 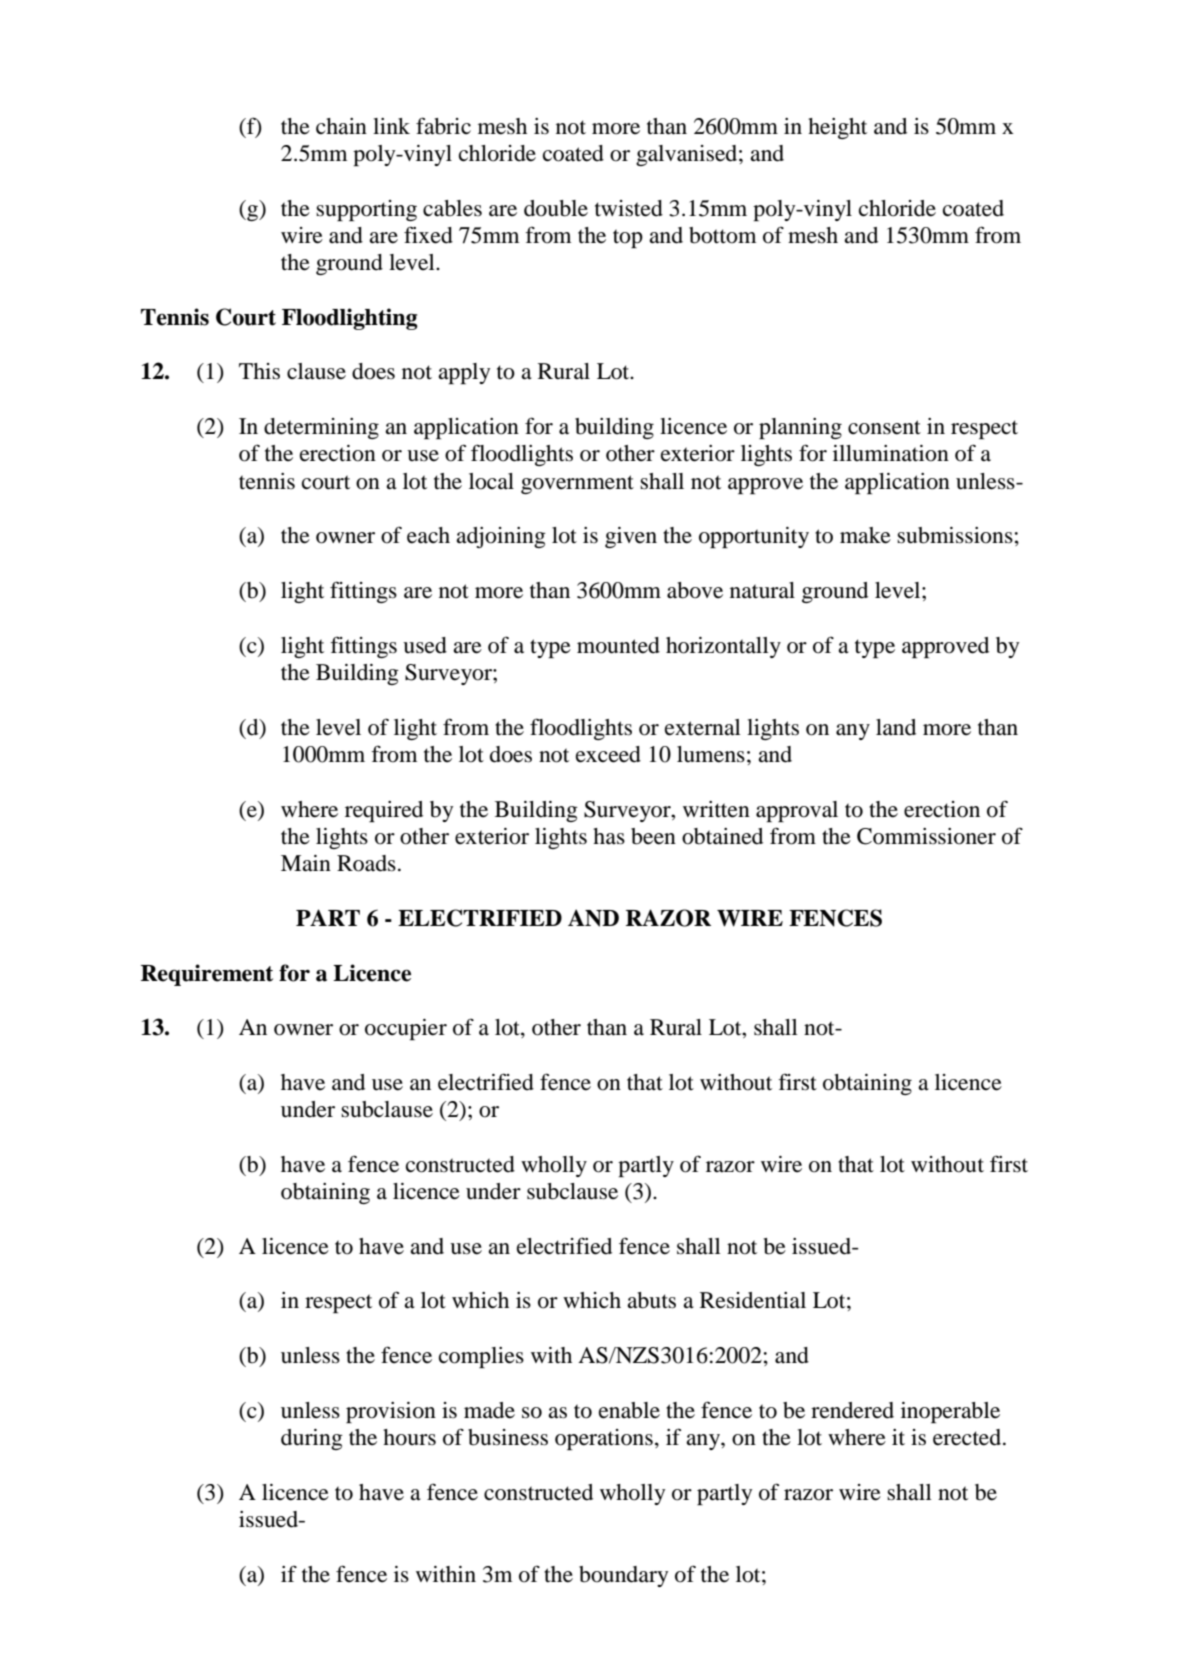 What do you see at coordinates (865, 535) in the screenshot?
I see `make` at bounding box center [865, 535].
